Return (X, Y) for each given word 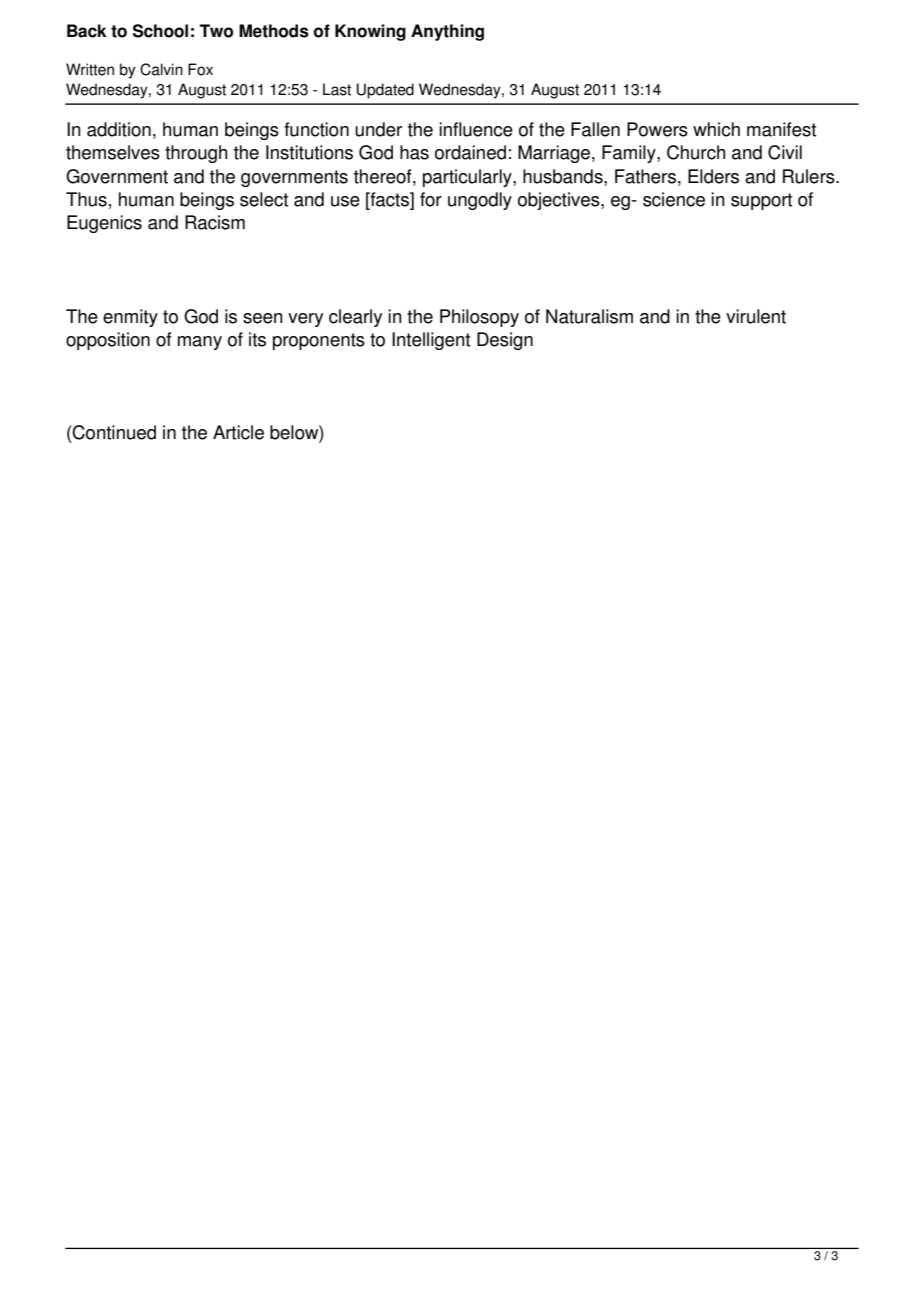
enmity (130, 318)
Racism (215, 222)
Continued (113, 432)
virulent (756, 316)
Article (238, 432)
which (716, 129)
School (160, 31)
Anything (447, 32)
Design (505, 341)
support (761, 201)
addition (119, 129)
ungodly (480, 201)
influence (476, 129)
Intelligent (431, 341)
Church (696, 152)
